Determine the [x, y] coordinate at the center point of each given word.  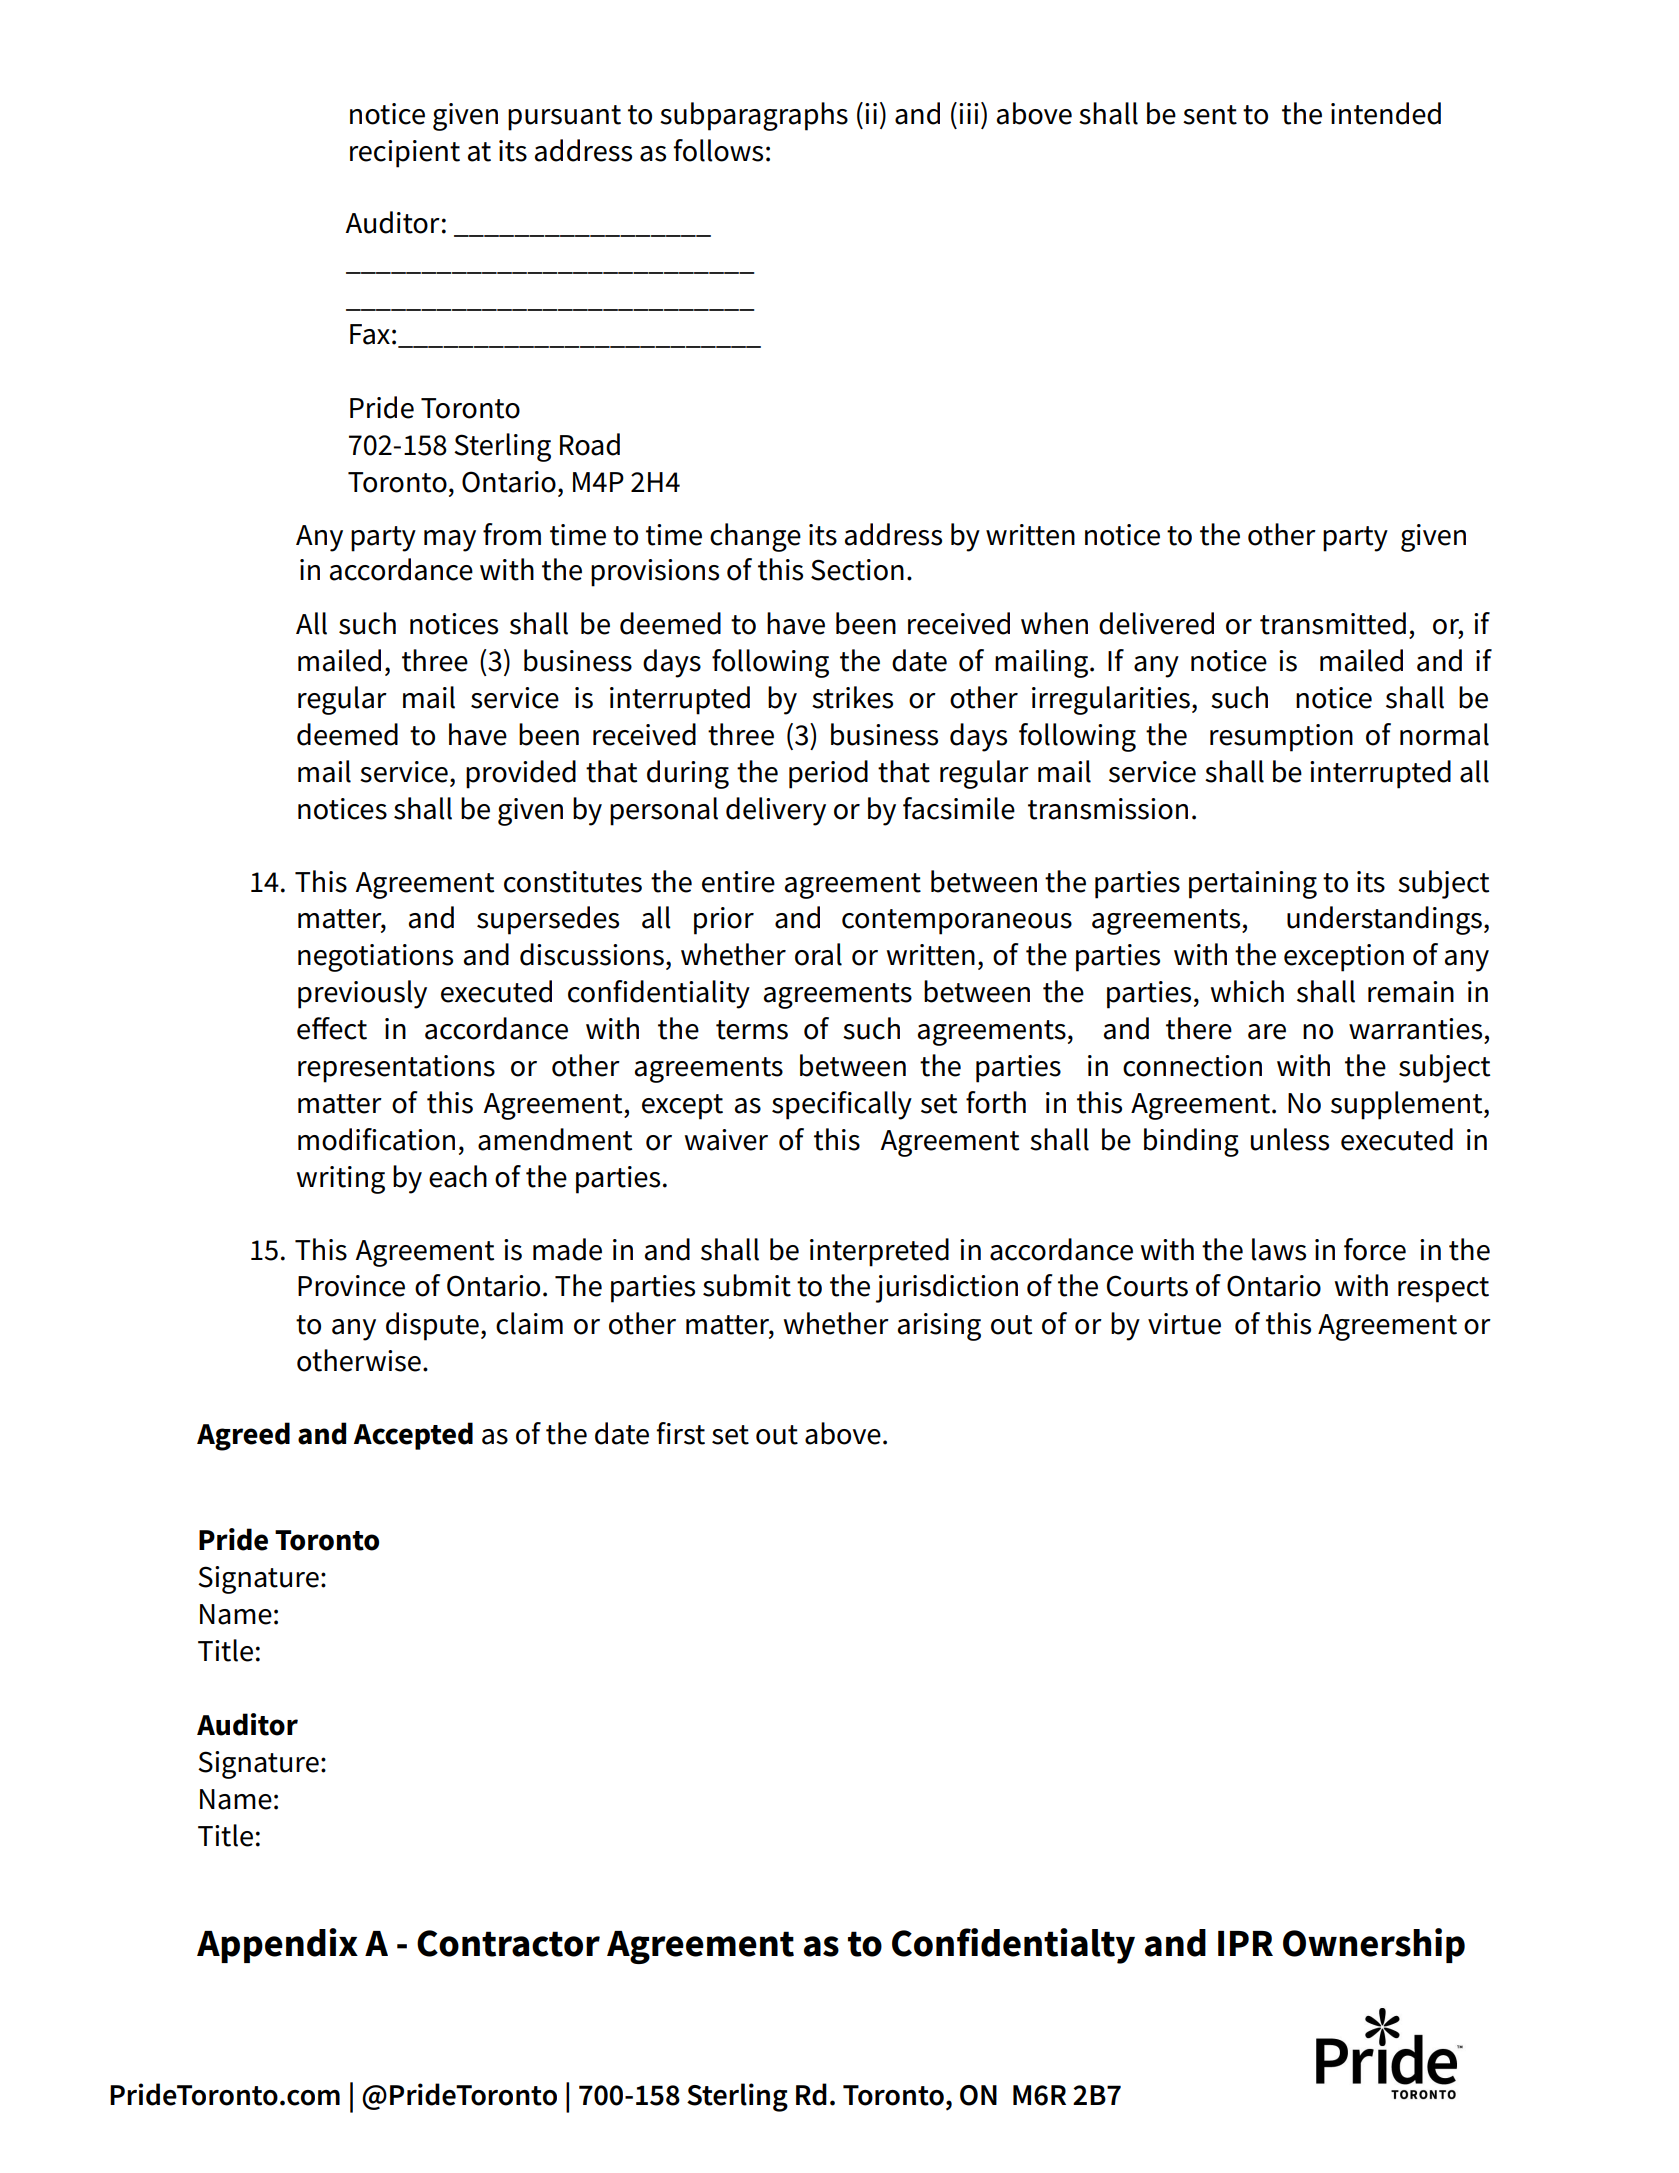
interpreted [879, 1252]
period [828, 774]
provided [521, 774]
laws [1279, 1249]
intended [1386, 113]
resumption [1281, 738]
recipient [405, 154]
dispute [432, 1326]
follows [718, 150]
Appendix [277, 1945]
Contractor [508, 1943]
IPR [1245, 1943]
